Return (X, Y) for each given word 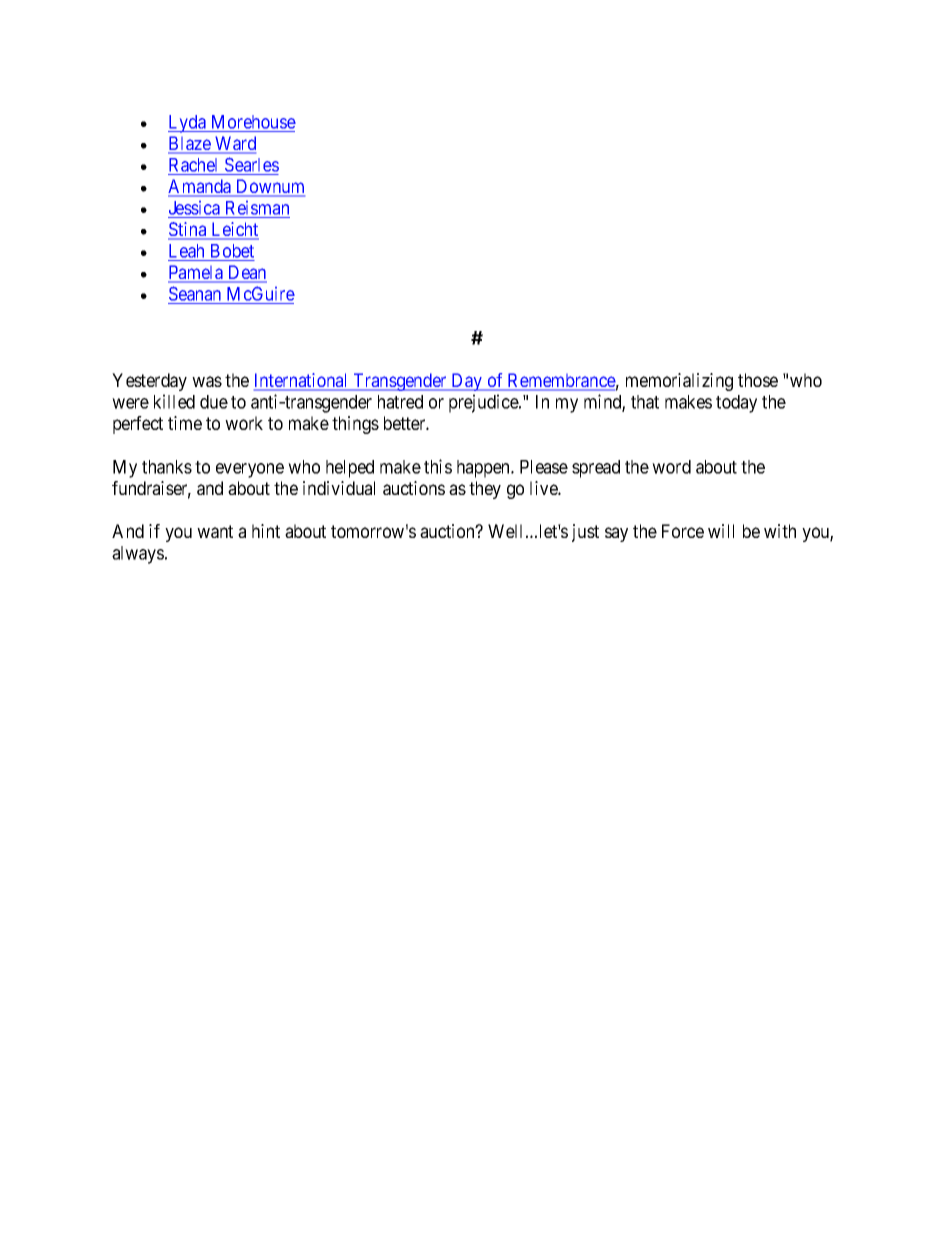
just (585, 533)
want (215, 531)
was (207, 381)
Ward (234, 144)
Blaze (190, 144)
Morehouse (252, 123)
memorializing (679, 382)
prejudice (484, 403)
